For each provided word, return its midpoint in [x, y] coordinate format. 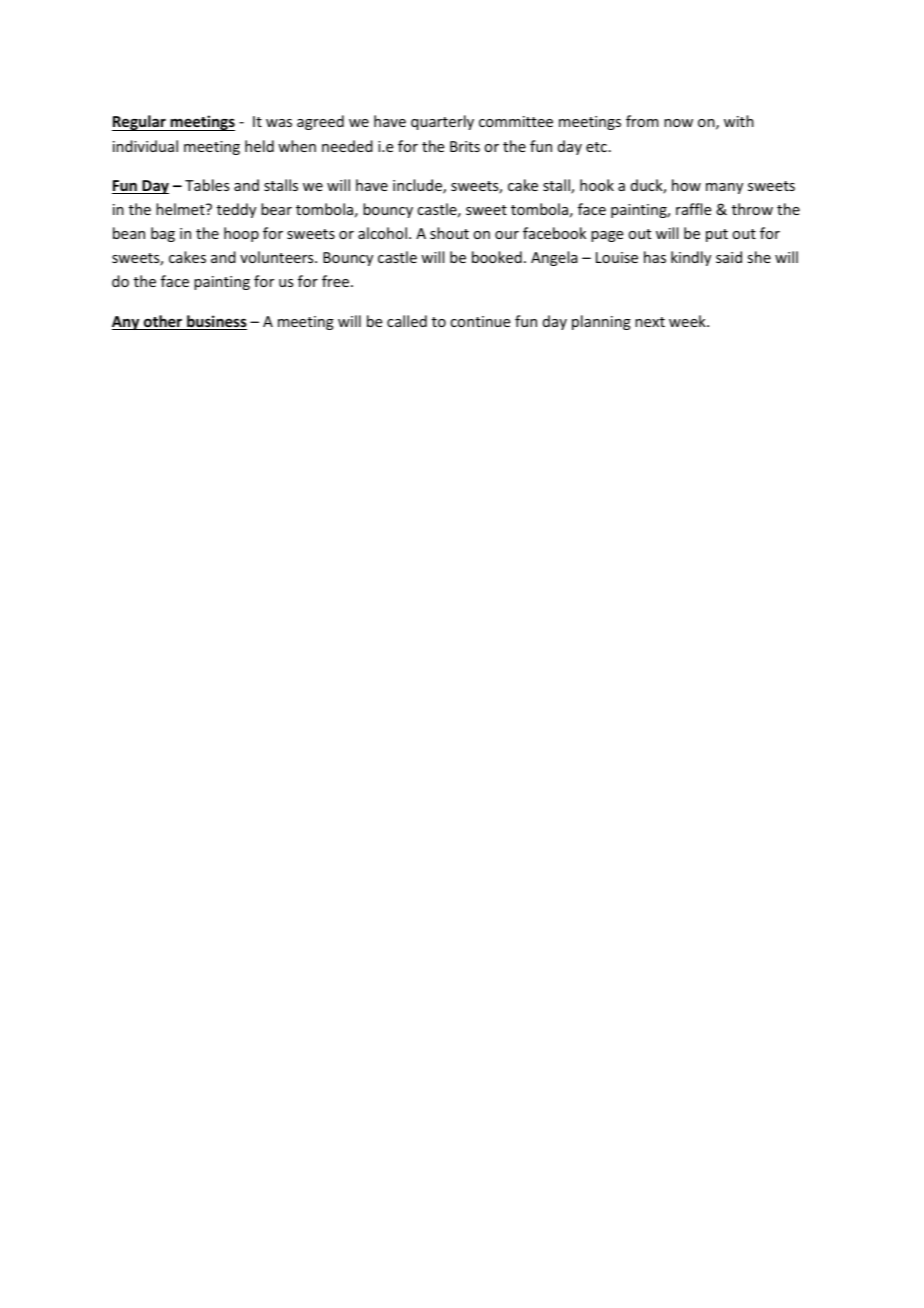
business [216, 322]
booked [497, 257]
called [407, 321]
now [678, 123]
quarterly [442, 122]
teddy [236, 210]
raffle [693, 209]
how [686, 185]
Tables [207, 185]
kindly [691, 258]
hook [597, 185]
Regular [140, 123]
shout [449, 233]
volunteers [278, 257]
